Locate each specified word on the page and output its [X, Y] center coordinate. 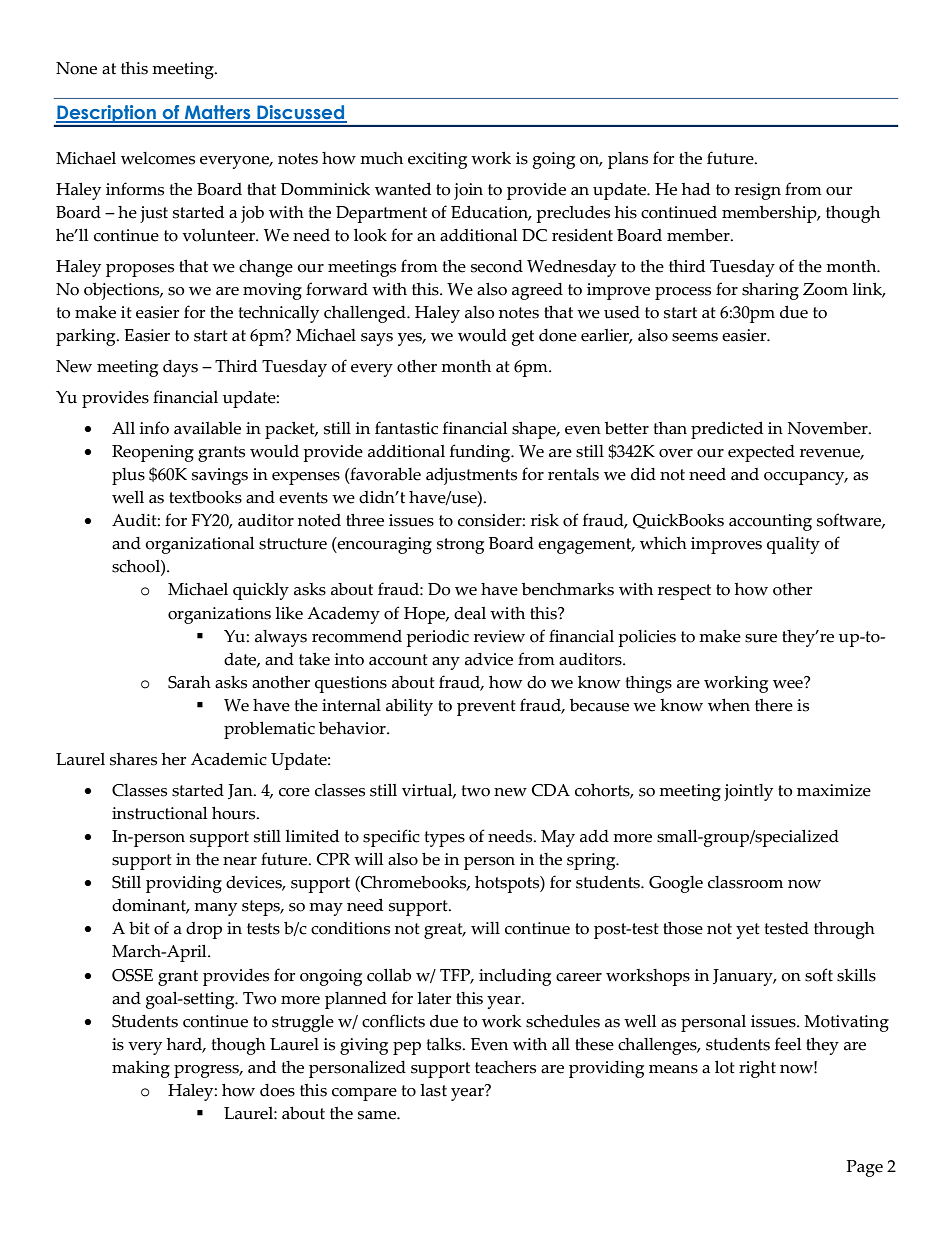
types [444, 839]
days [180, 368]
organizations [219, 615]
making [141, 1069]
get [523, 338]
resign [758, 191]
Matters [218, 113]
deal [470, 613]
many [215, 909]
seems [695, 337]
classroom [745, 882]
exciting [437, 160]
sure [761, 638]
